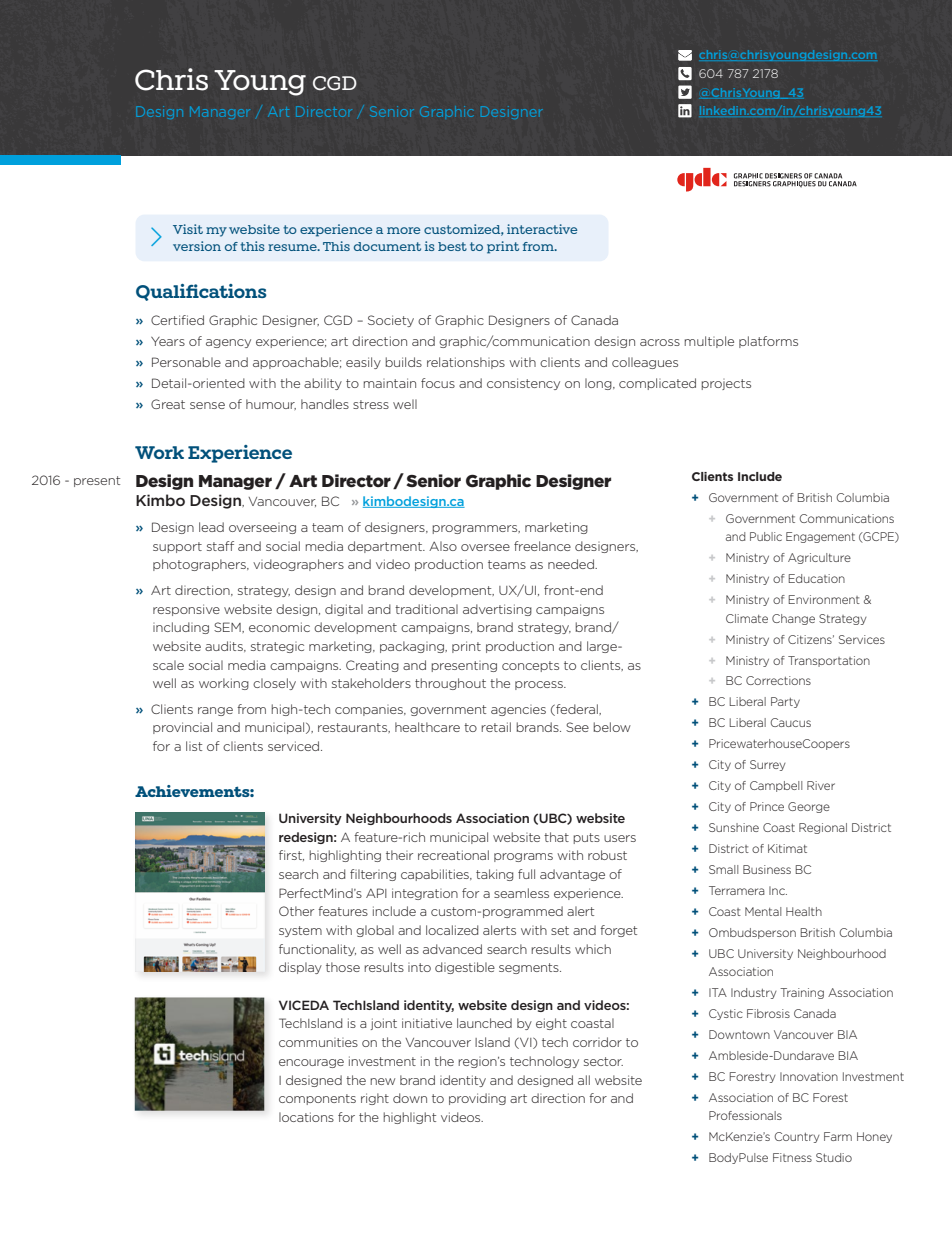 The image size is (952, 1233). What do you see at coordinates (797, 1137) in the screenshot?
I see `Country` at bounding box center [797, 1137].
